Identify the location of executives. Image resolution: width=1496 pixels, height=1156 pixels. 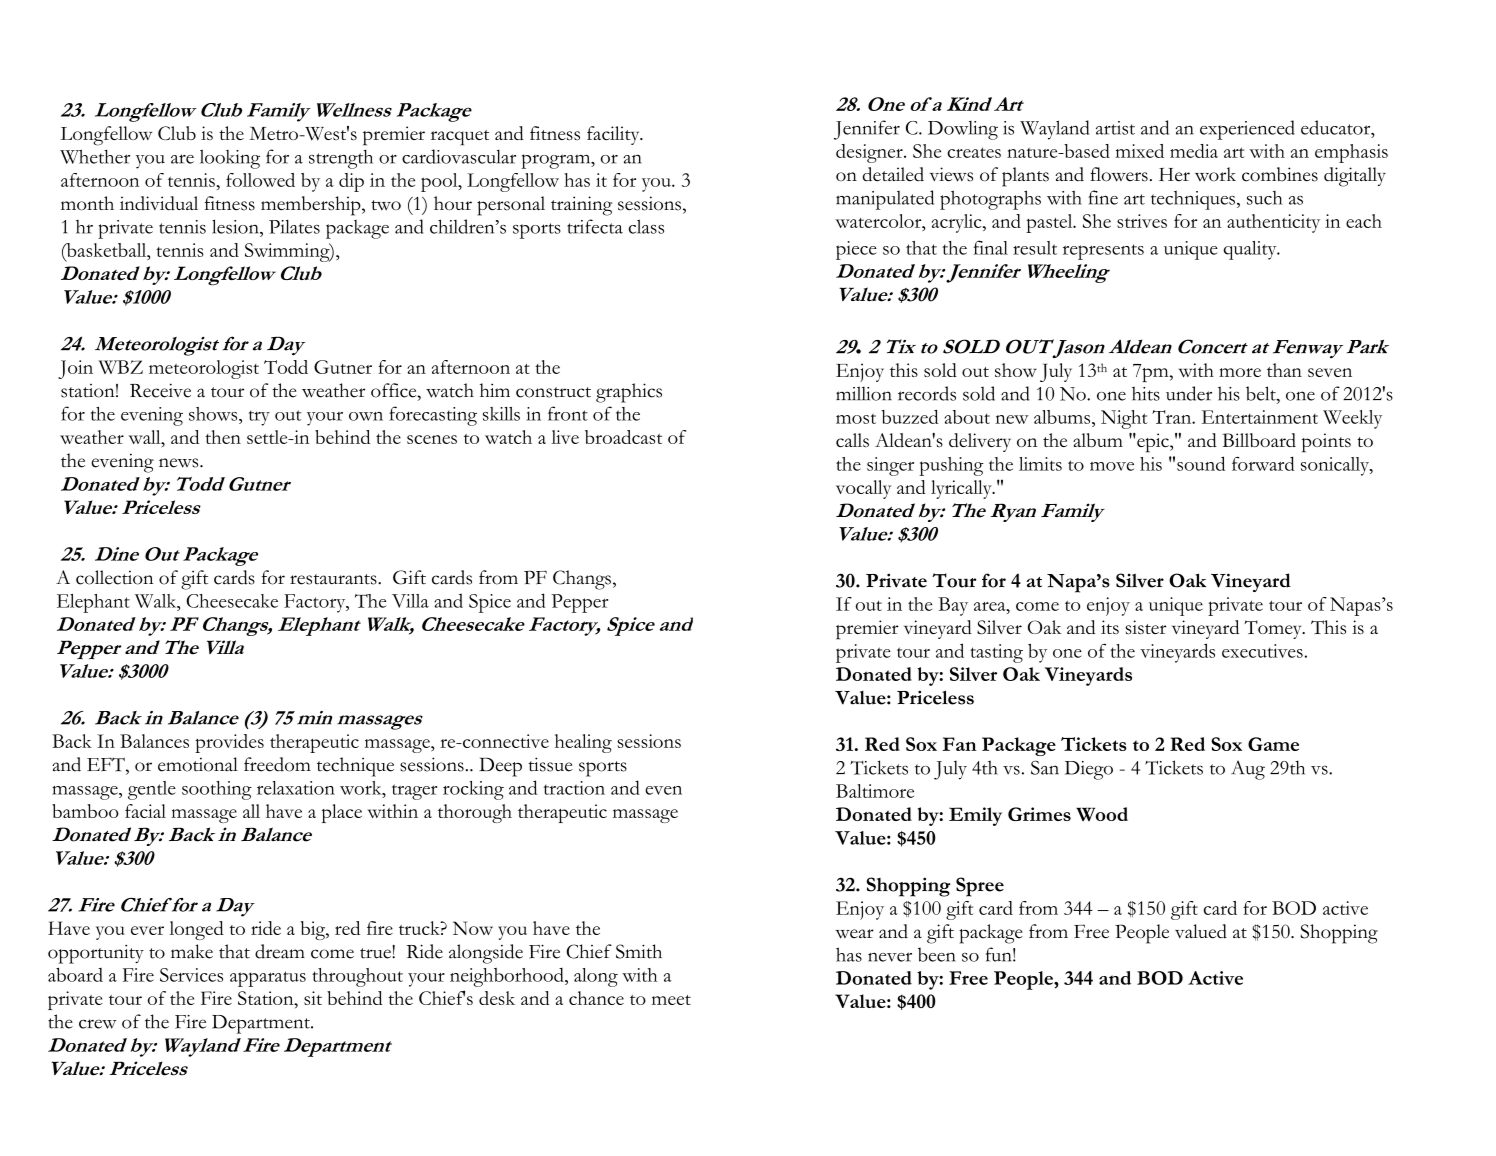
(1262, 651).
